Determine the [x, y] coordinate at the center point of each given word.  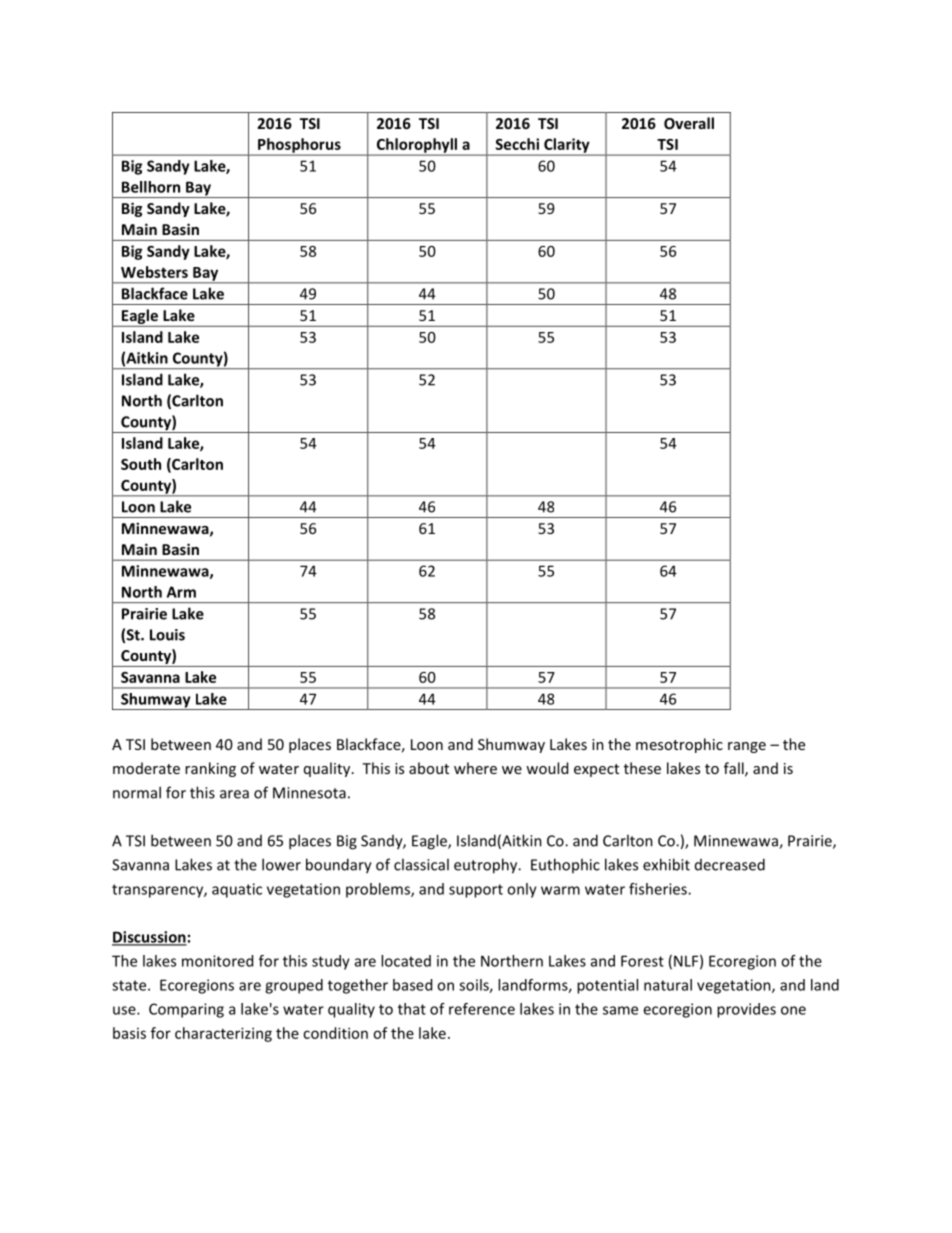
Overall [689, 123]
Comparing [186, 1010]
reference [482, 1009]
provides [746, 1010]
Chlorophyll [416, 146]
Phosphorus [299, 146]
